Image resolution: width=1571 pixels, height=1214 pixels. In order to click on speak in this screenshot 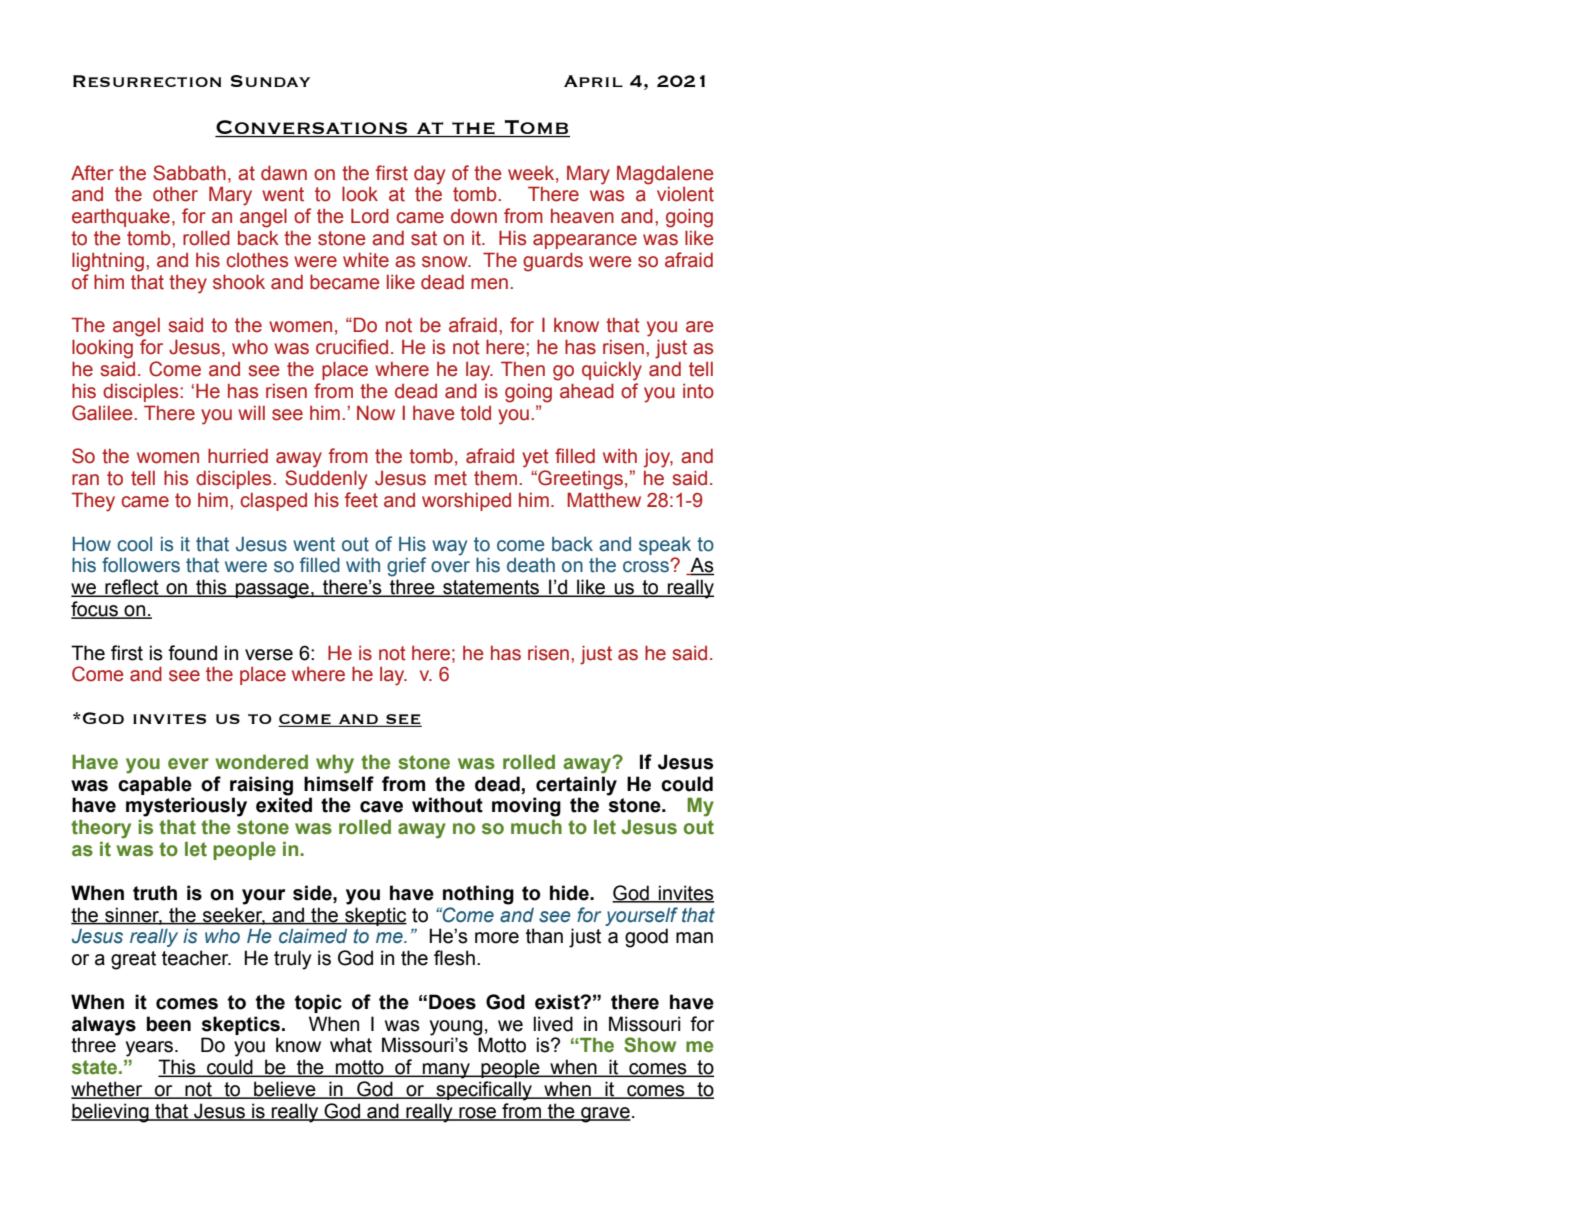, I will do `click(665, 545)`.
